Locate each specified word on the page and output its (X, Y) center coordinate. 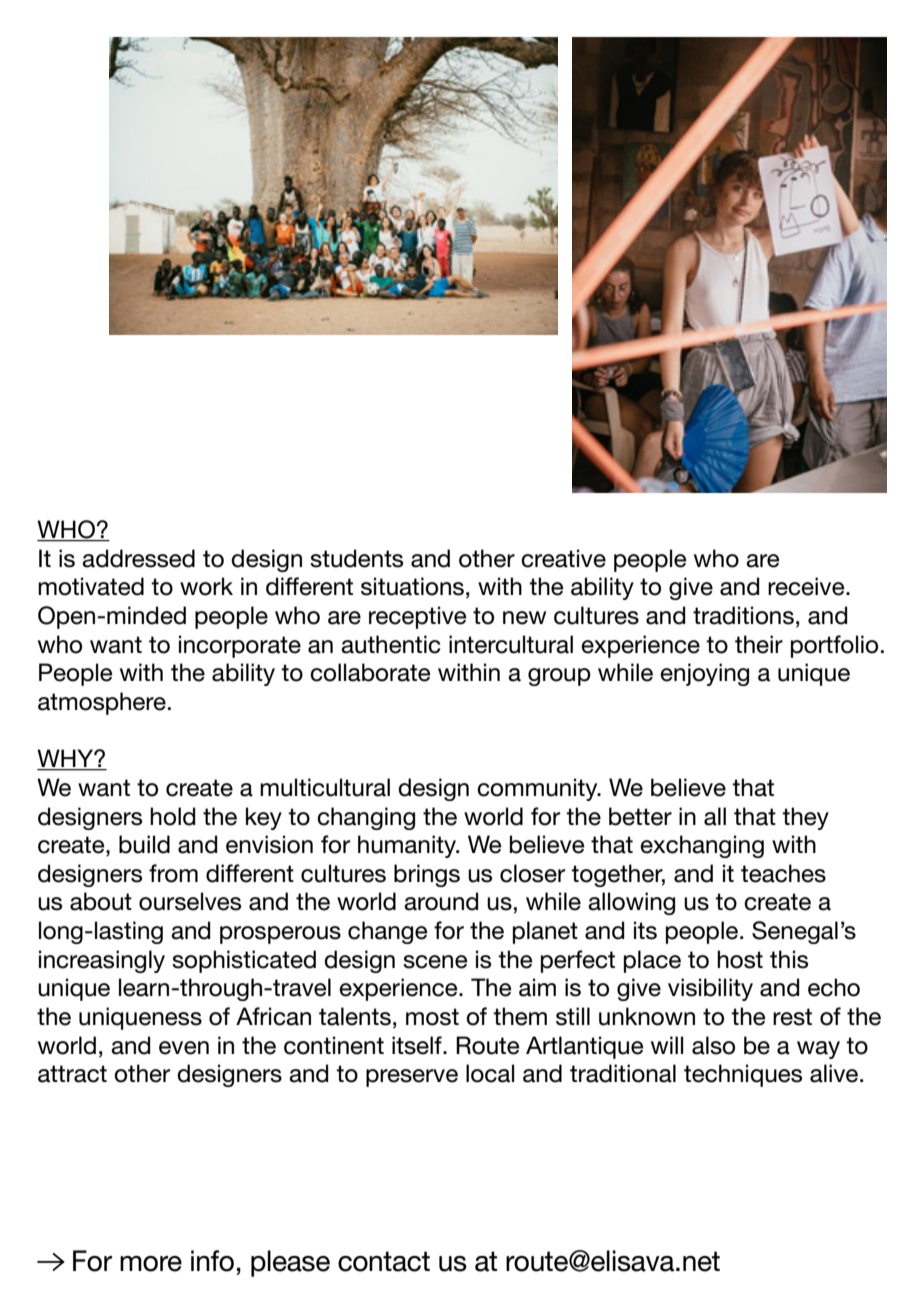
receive (807, 586)
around (441, 901)
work (206, 586)
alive (835, 1073)
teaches (783, 873)
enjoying (704, 674)
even (184, 1048)
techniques (743, 1075)
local (490, 1073)
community (538, 789)
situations (412, 586)
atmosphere (102, 703)
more (151, 1264)
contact (384, 1261)
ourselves (190, 901)
